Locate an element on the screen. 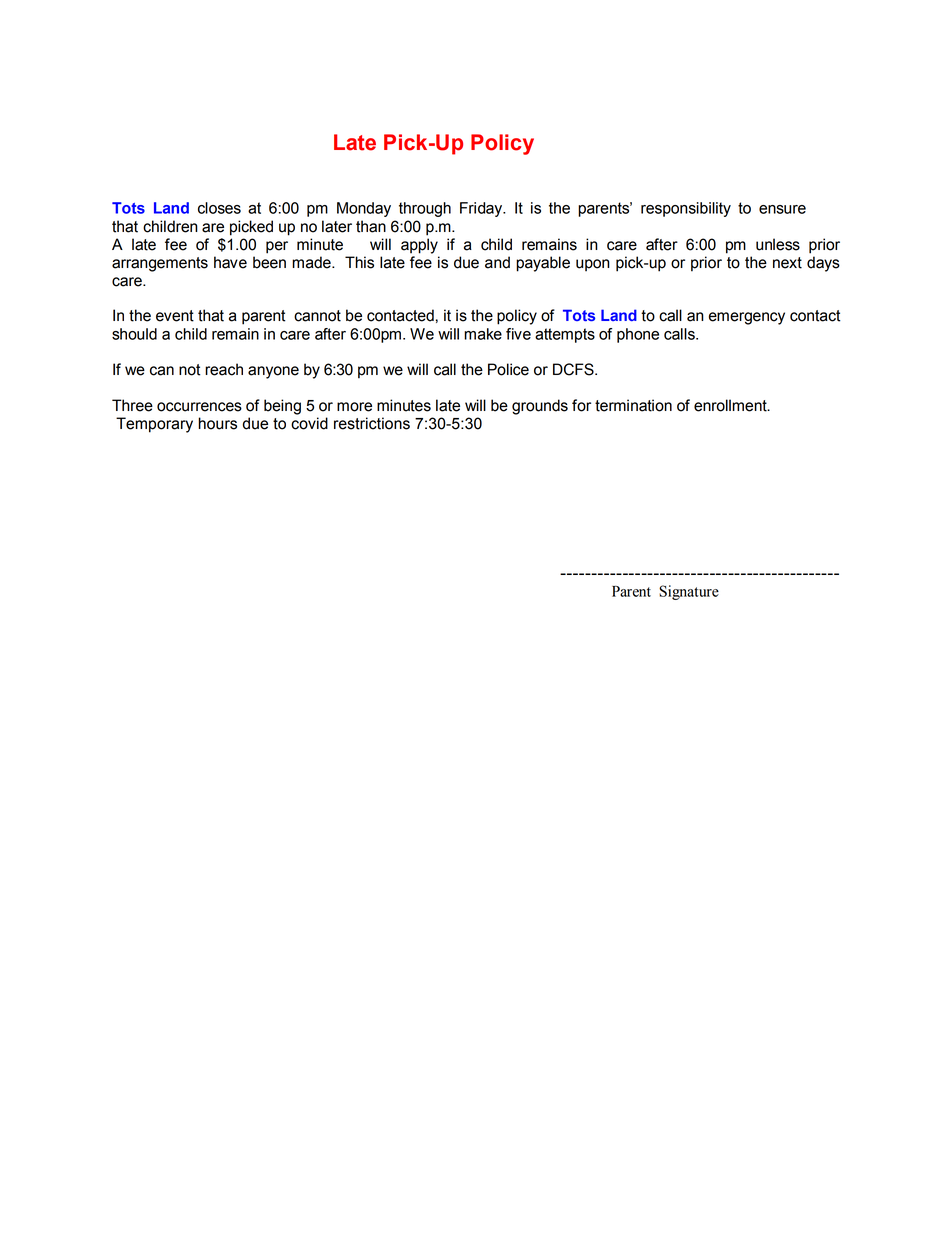 The width and height of the screenshot is (952, 1233). Friday is located at coordinates (482, 209).
